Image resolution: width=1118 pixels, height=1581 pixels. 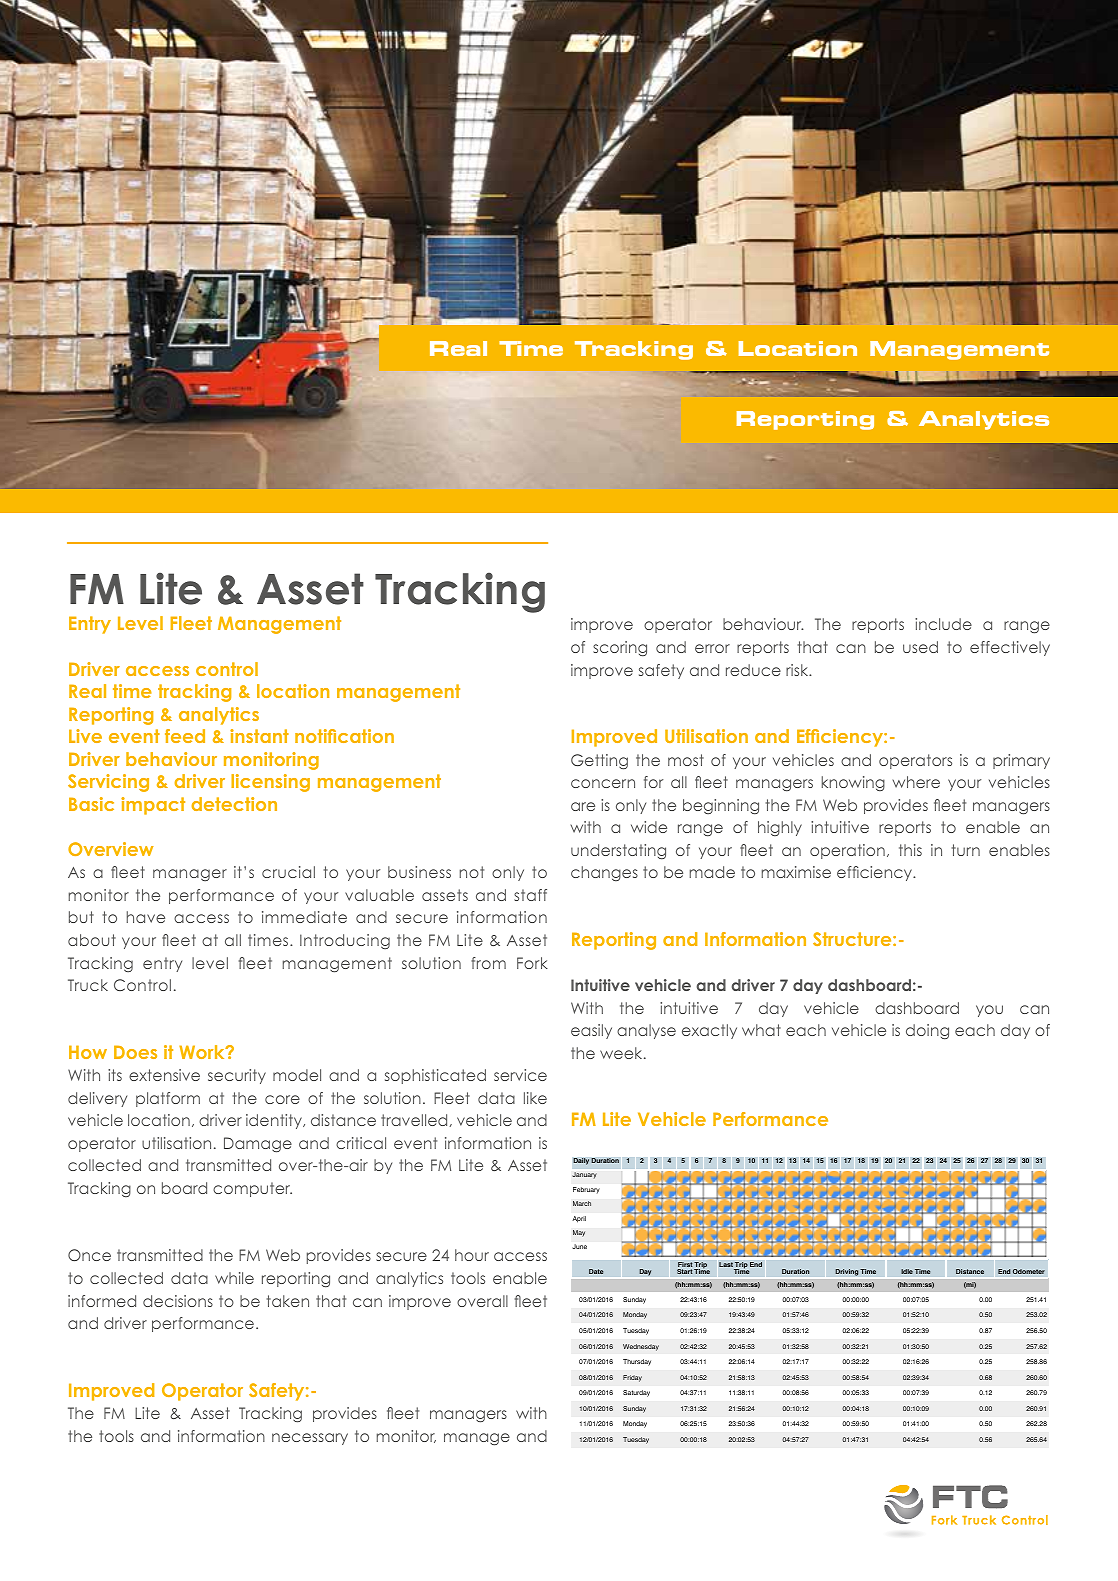 What do you see at coordinates (530, 895) in the screenshot?
I see `staff` at bounding box center [530, 895].
